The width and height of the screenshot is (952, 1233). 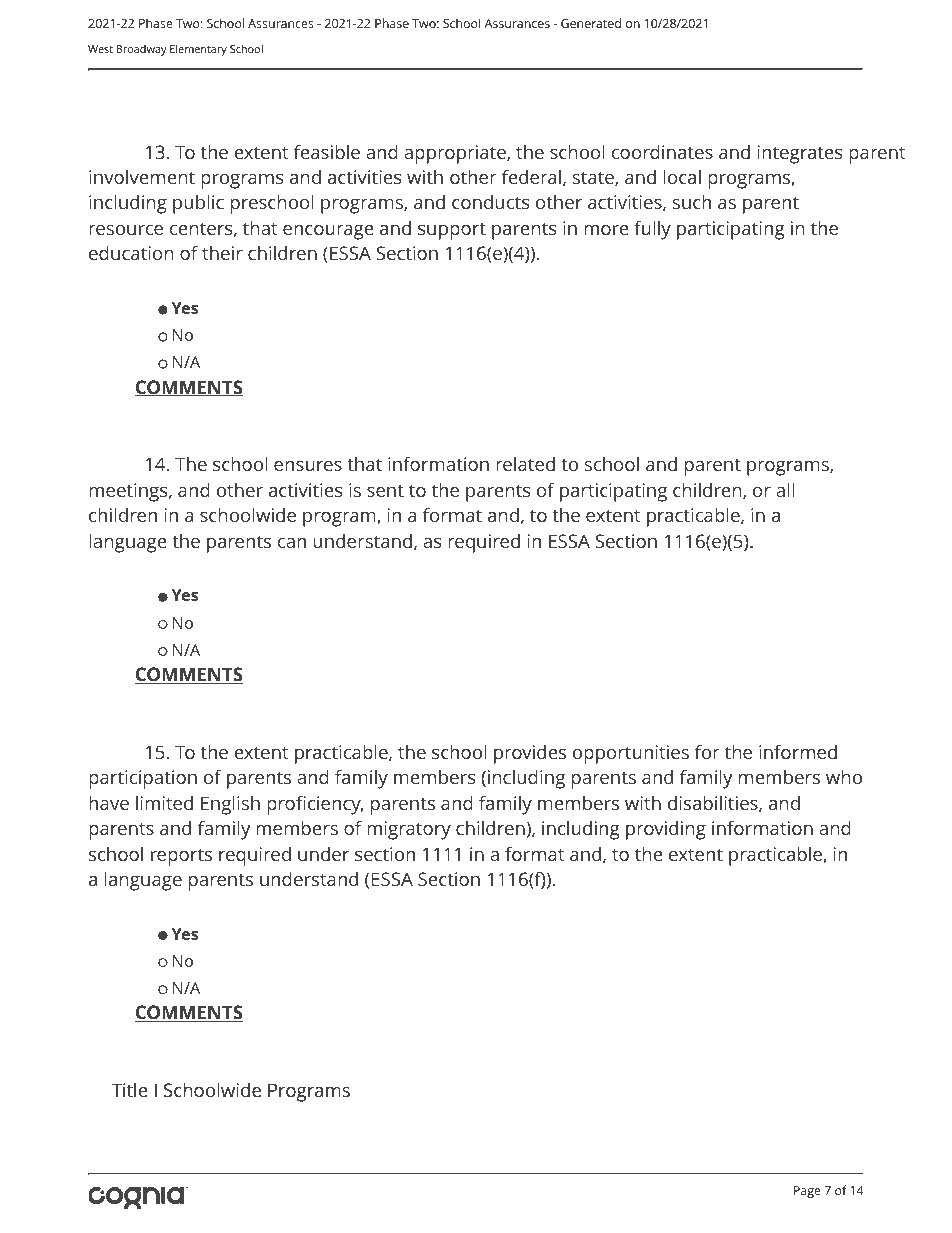 What do you see at coordinates (652, 230) in the screenshot?
I see `fully` at bounding box center [652, 230].
